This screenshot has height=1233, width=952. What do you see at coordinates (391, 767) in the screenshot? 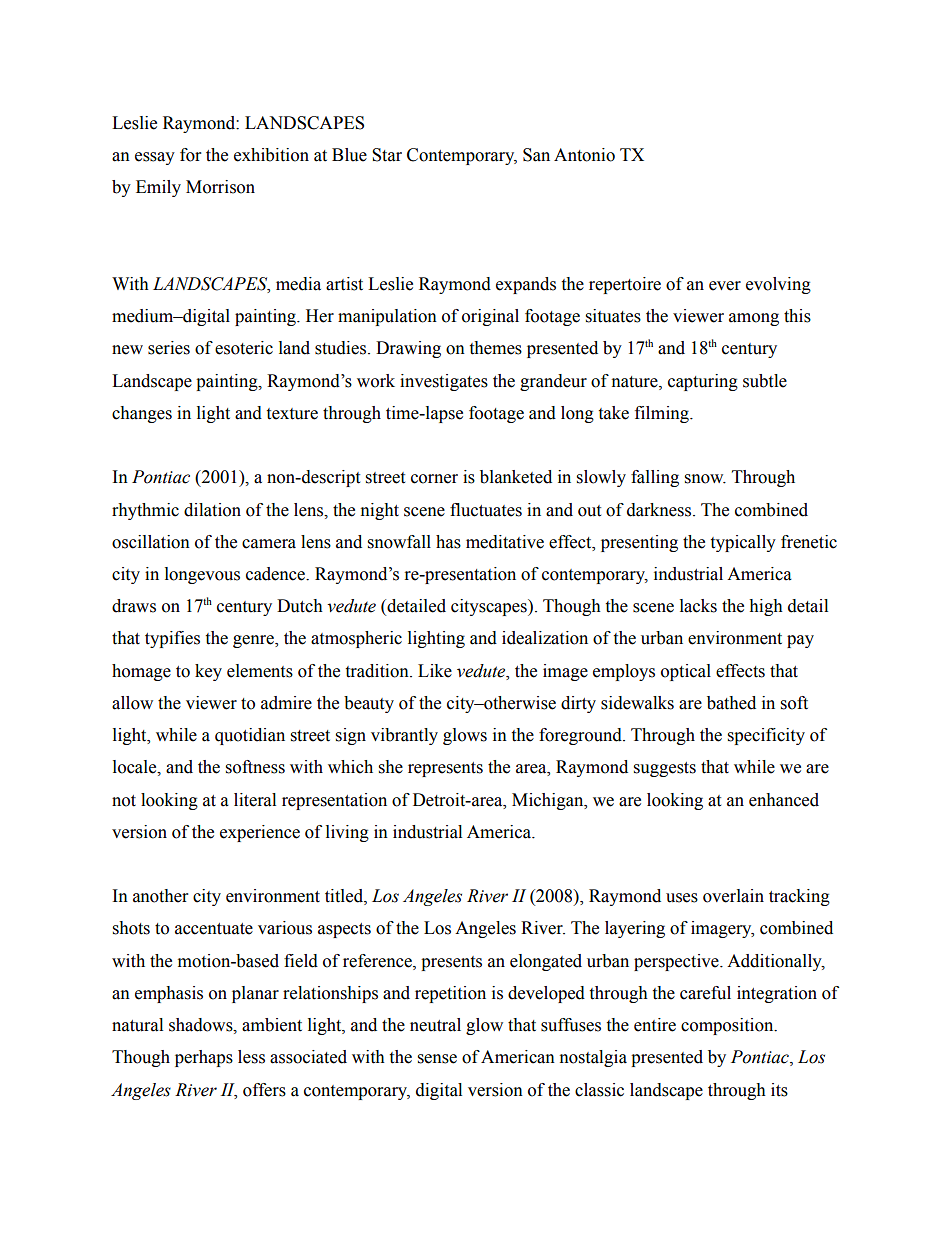
I see `she` at bounding box center [391, 767].
